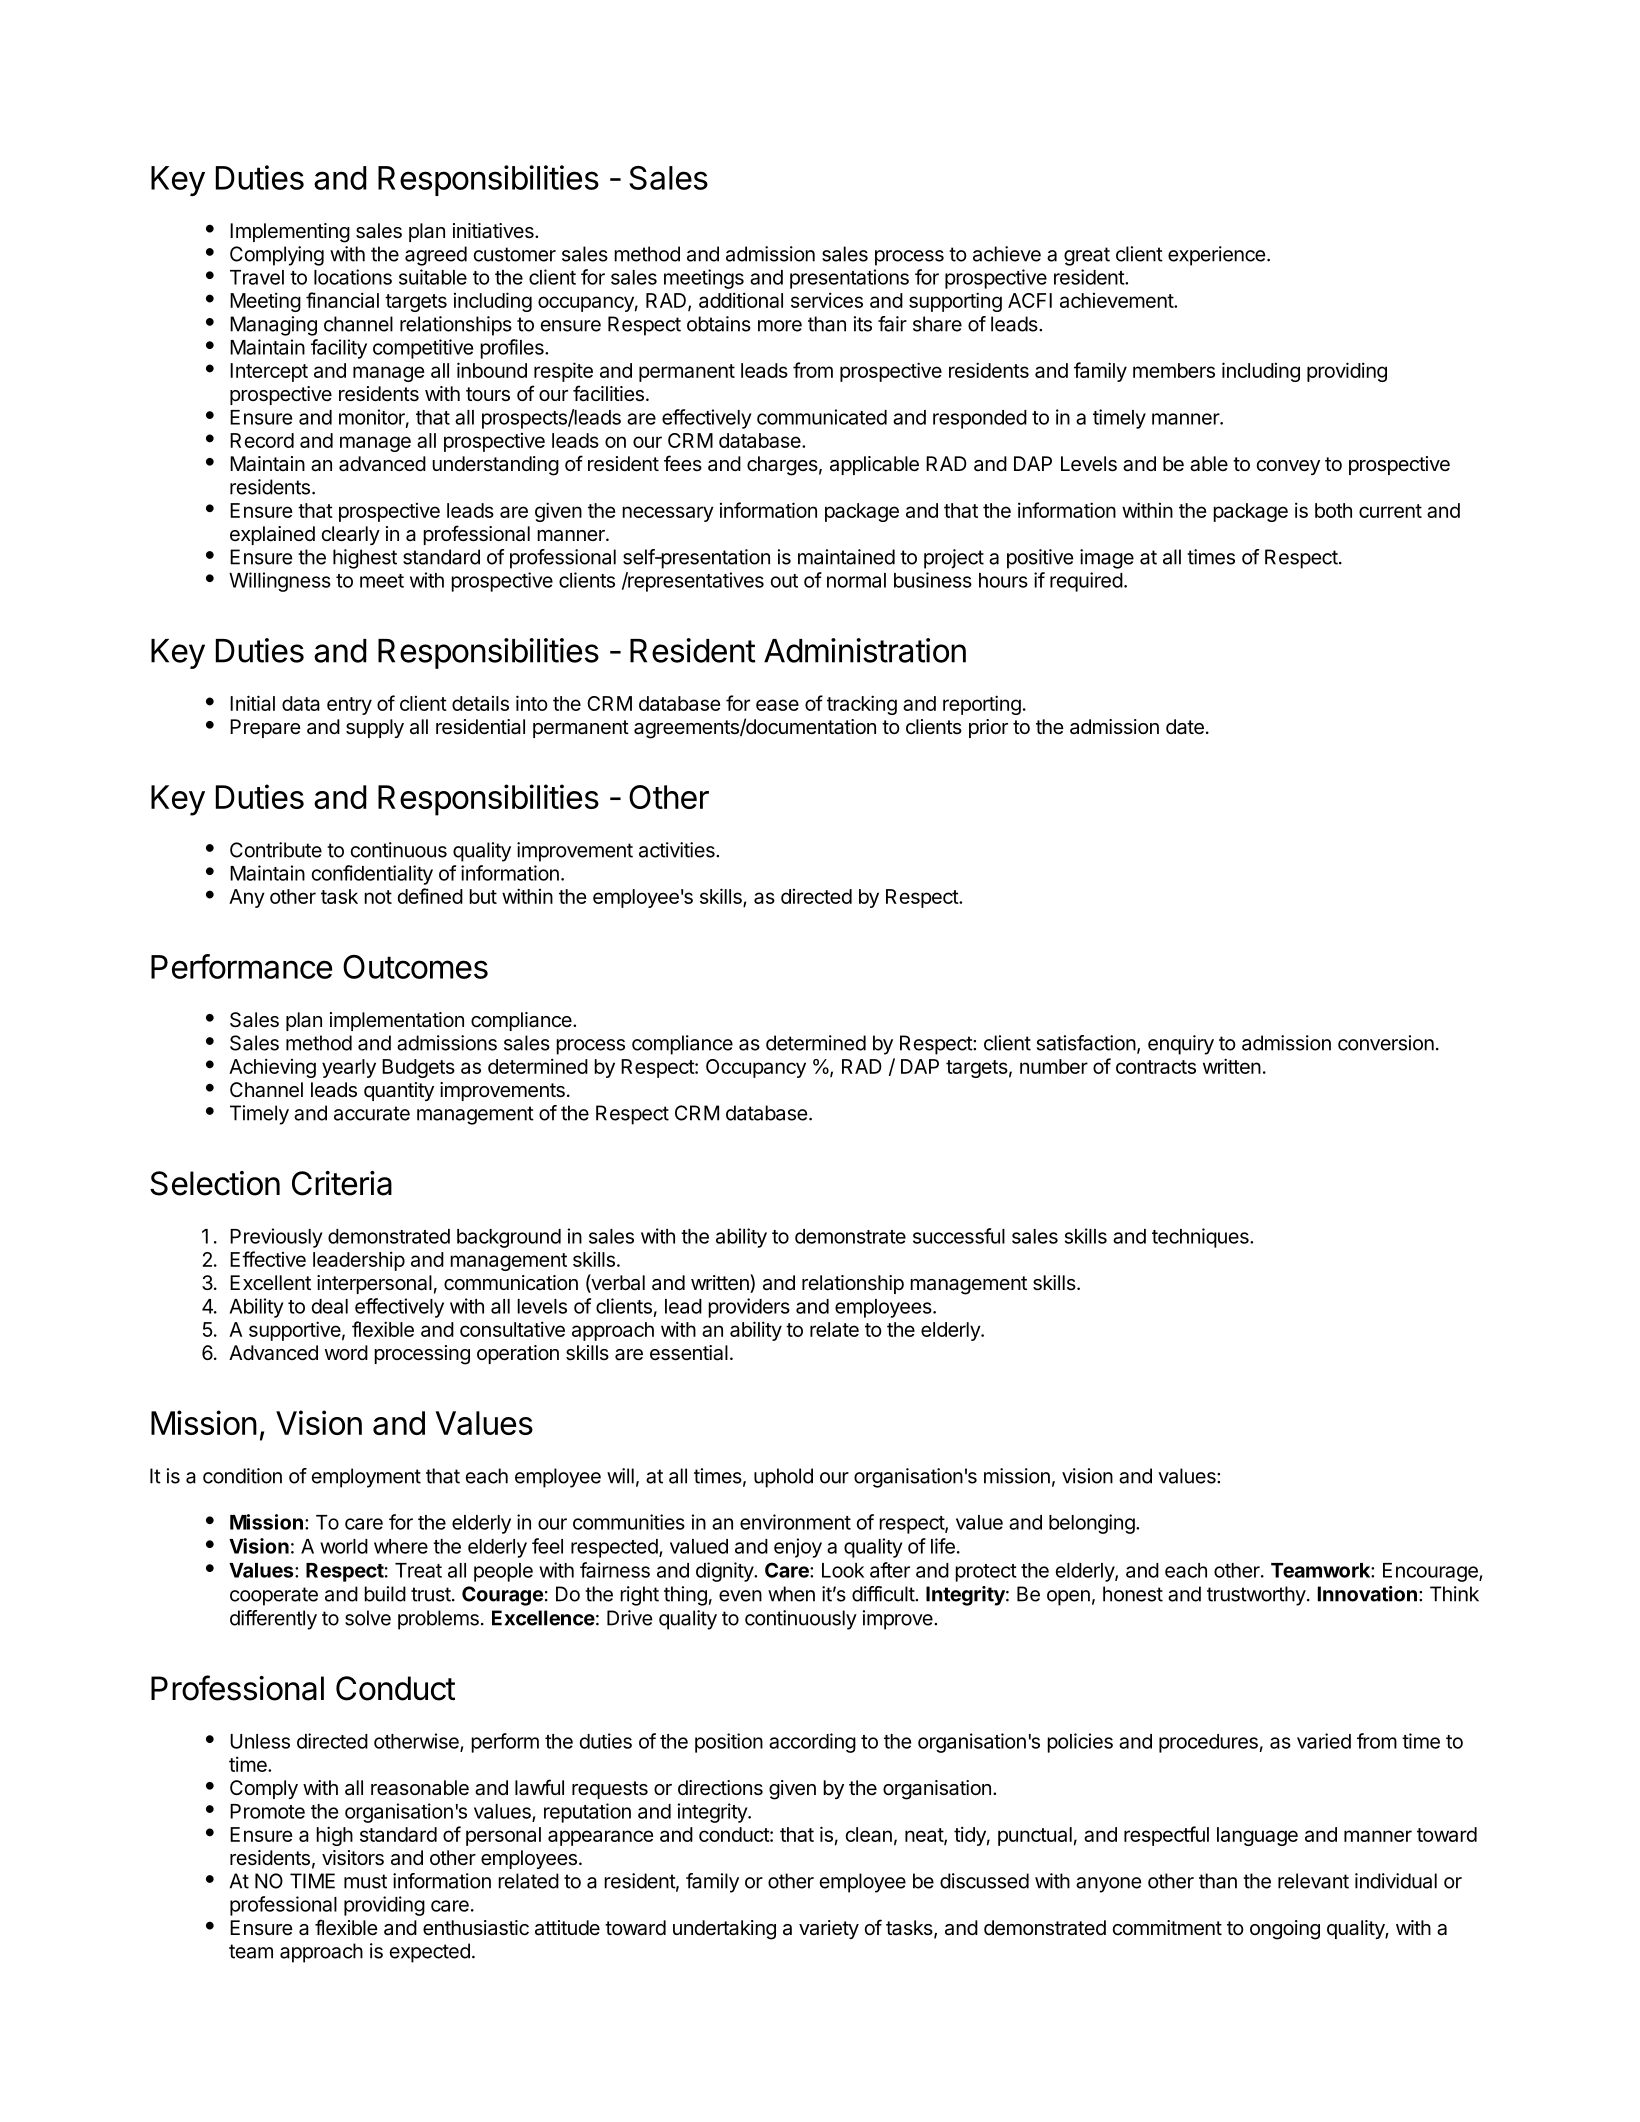 The width and height of the image is (1640, 2122). What do you see at coordinates (372, 875) in the image?
I see `confidentiality` at bounding box center [372, 875].
